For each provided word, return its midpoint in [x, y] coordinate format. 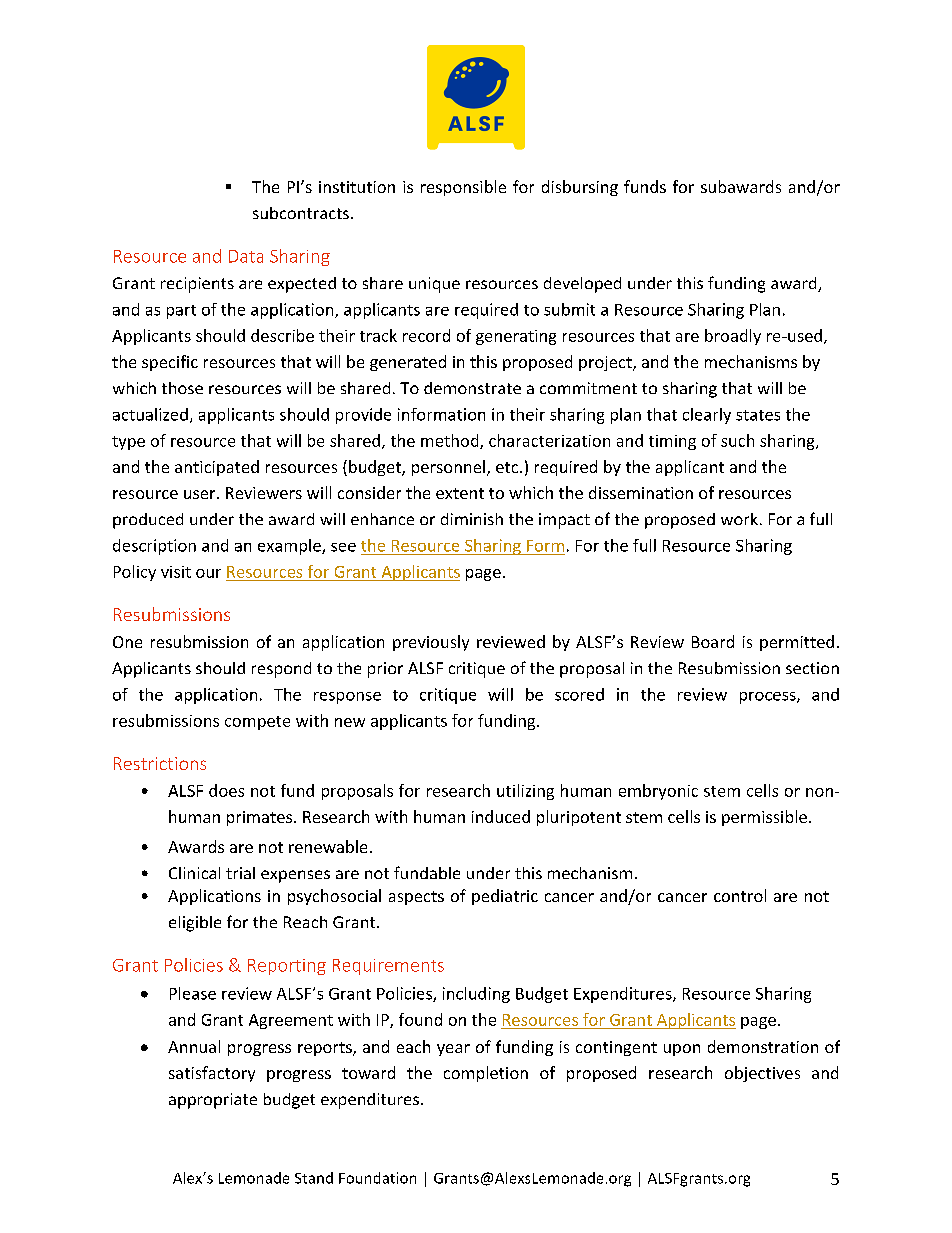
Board [713, 641]
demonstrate [472, 388]
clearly [707, 416]
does [226, 790]
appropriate [213, 1101]
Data [246, 256]
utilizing [525, 792]
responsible [463, 188]
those [182, 388]
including [476, 995]
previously [431, 643]
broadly [733, 337]
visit [176, 572]
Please [193, 993]
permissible [764, 818]
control [740, 895]
